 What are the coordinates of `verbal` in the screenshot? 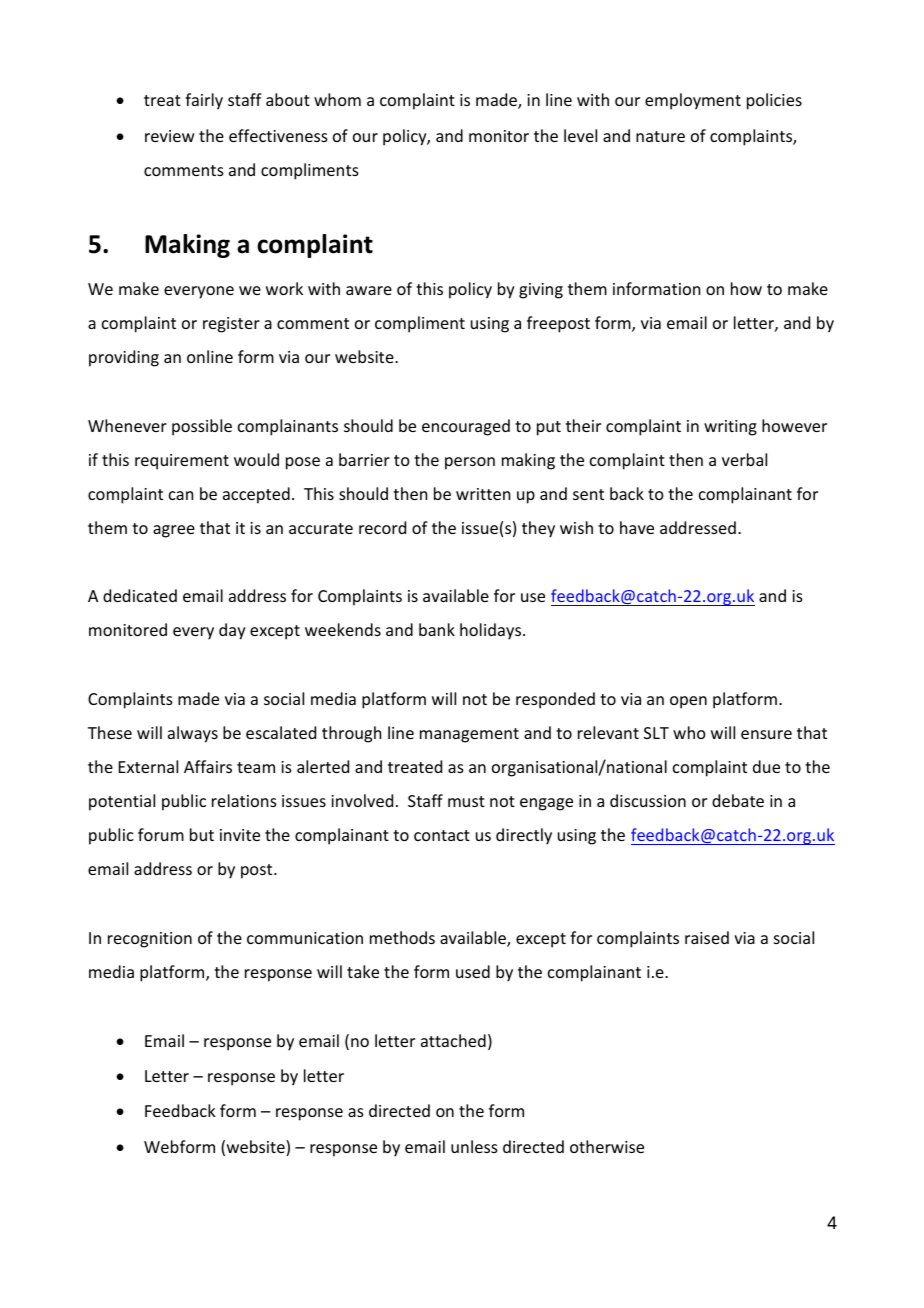 It's located at (744, 459).
